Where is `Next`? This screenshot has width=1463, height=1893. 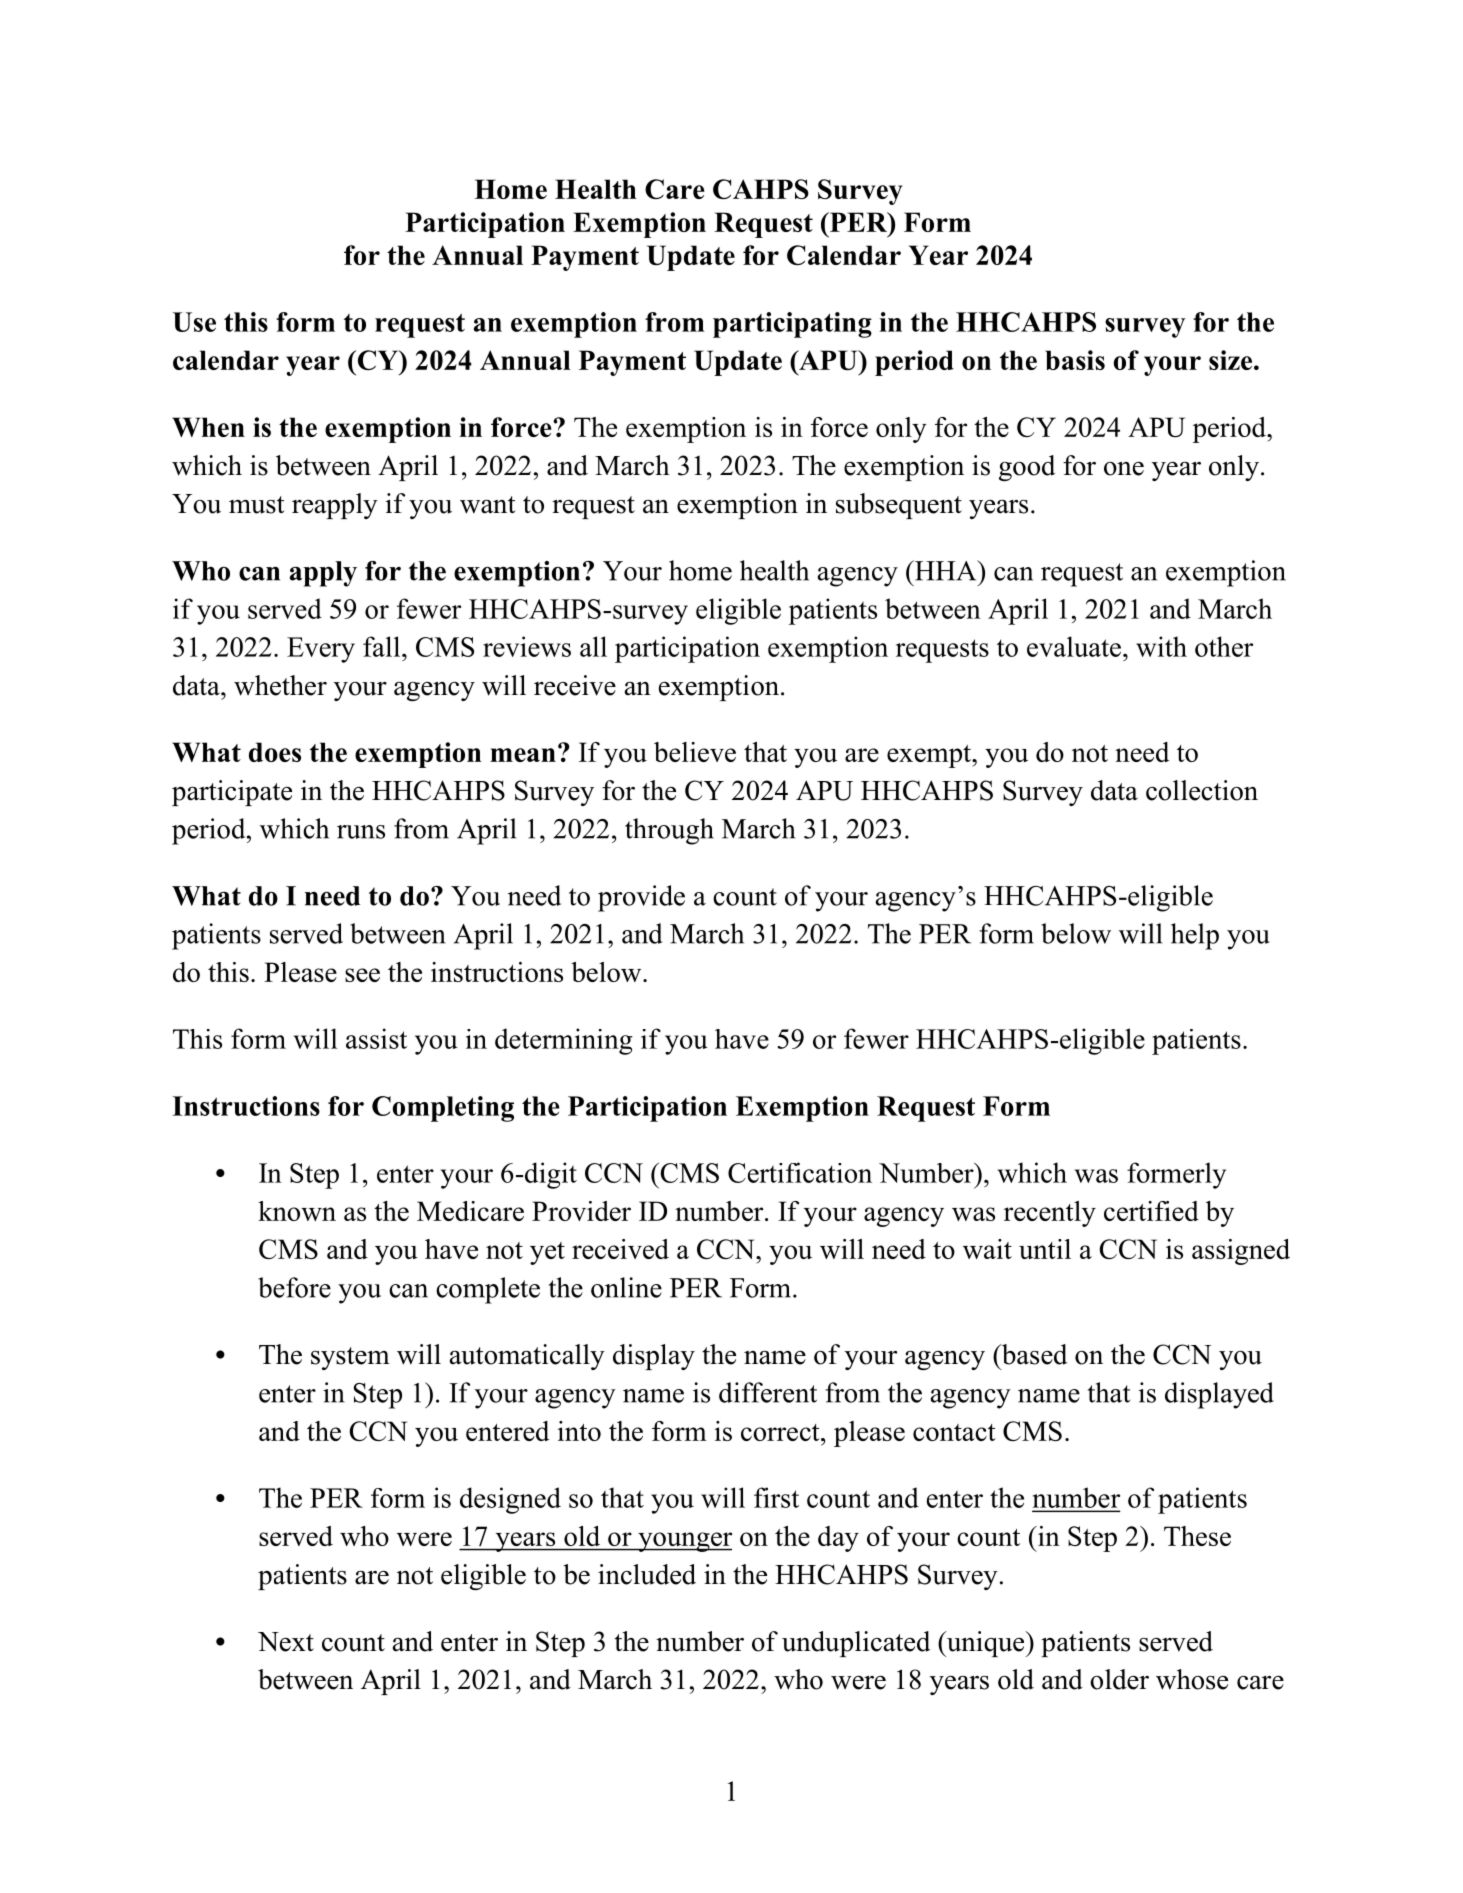
Next is located at coordinates (286, 1642).
